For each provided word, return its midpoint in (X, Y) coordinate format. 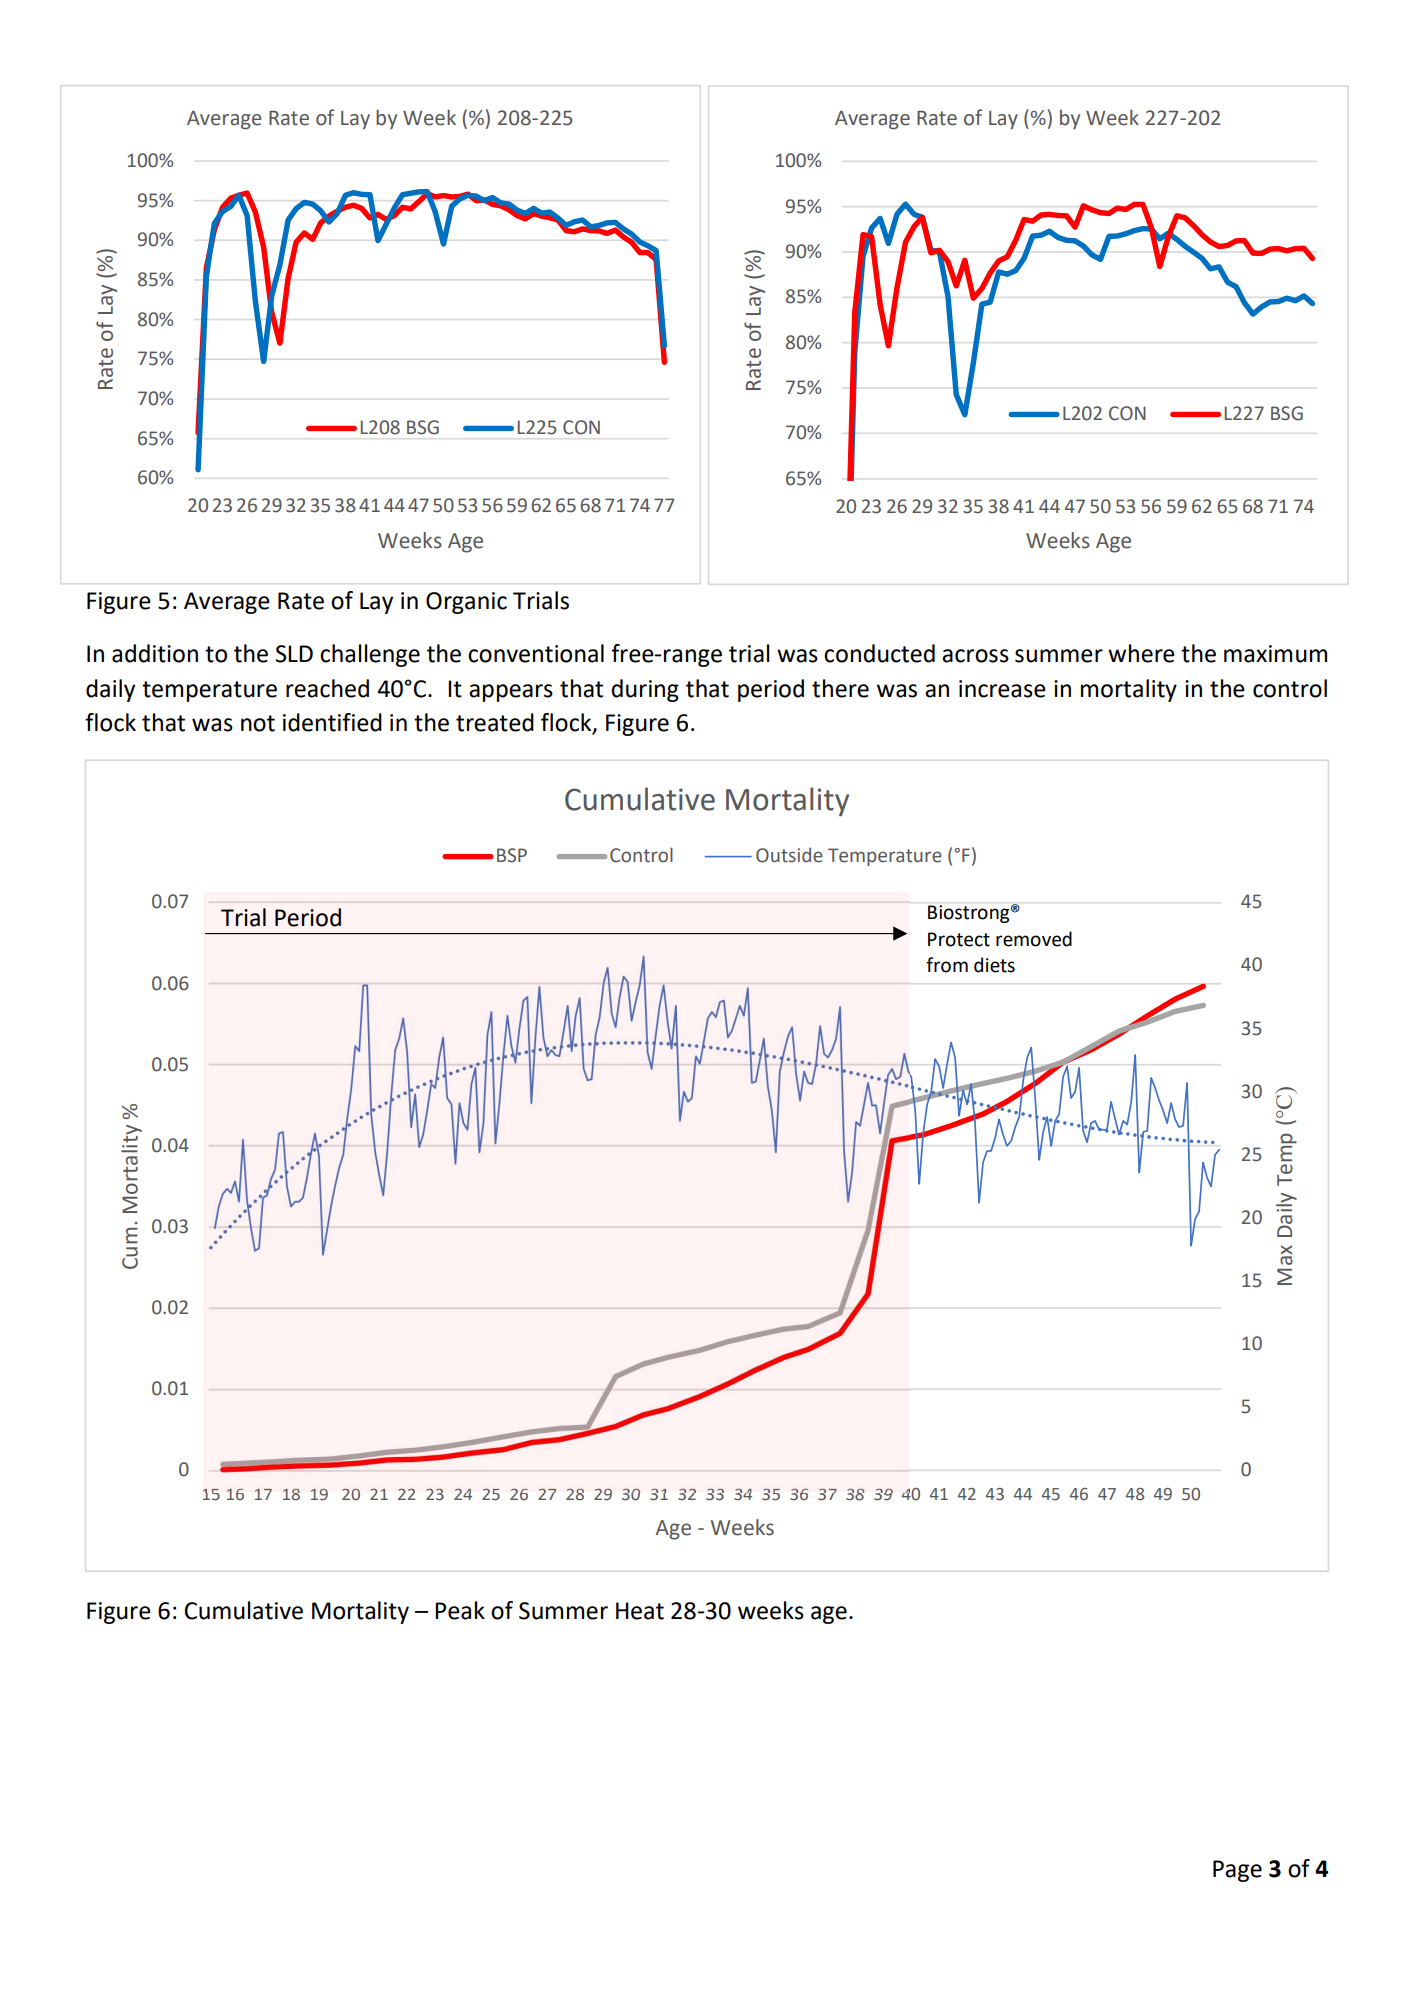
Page (1237, 1871)
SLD (294, 654)
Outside (789, 855)
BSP (512, 855)
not (258, 723)
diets (994, 965)
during (645, 690)
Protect (959, 939)
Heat (640, 1611)
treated (495, 722)
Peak (460, 1610)
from (947, 965)
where (1141, 653)
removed (1034, 939)
